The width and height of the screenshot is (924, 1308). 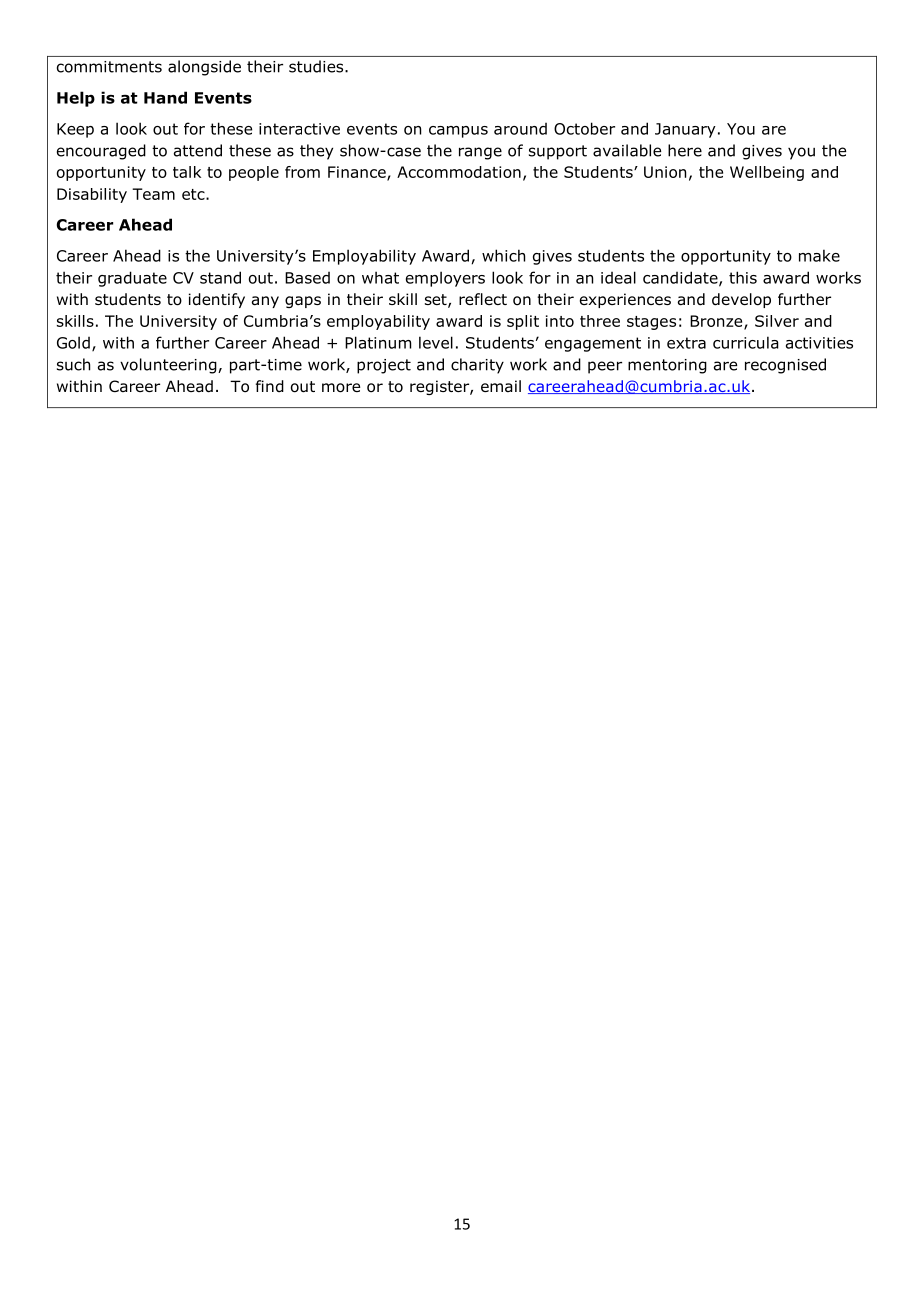 I want to click on volunteering, so click(x=169, y=366).
